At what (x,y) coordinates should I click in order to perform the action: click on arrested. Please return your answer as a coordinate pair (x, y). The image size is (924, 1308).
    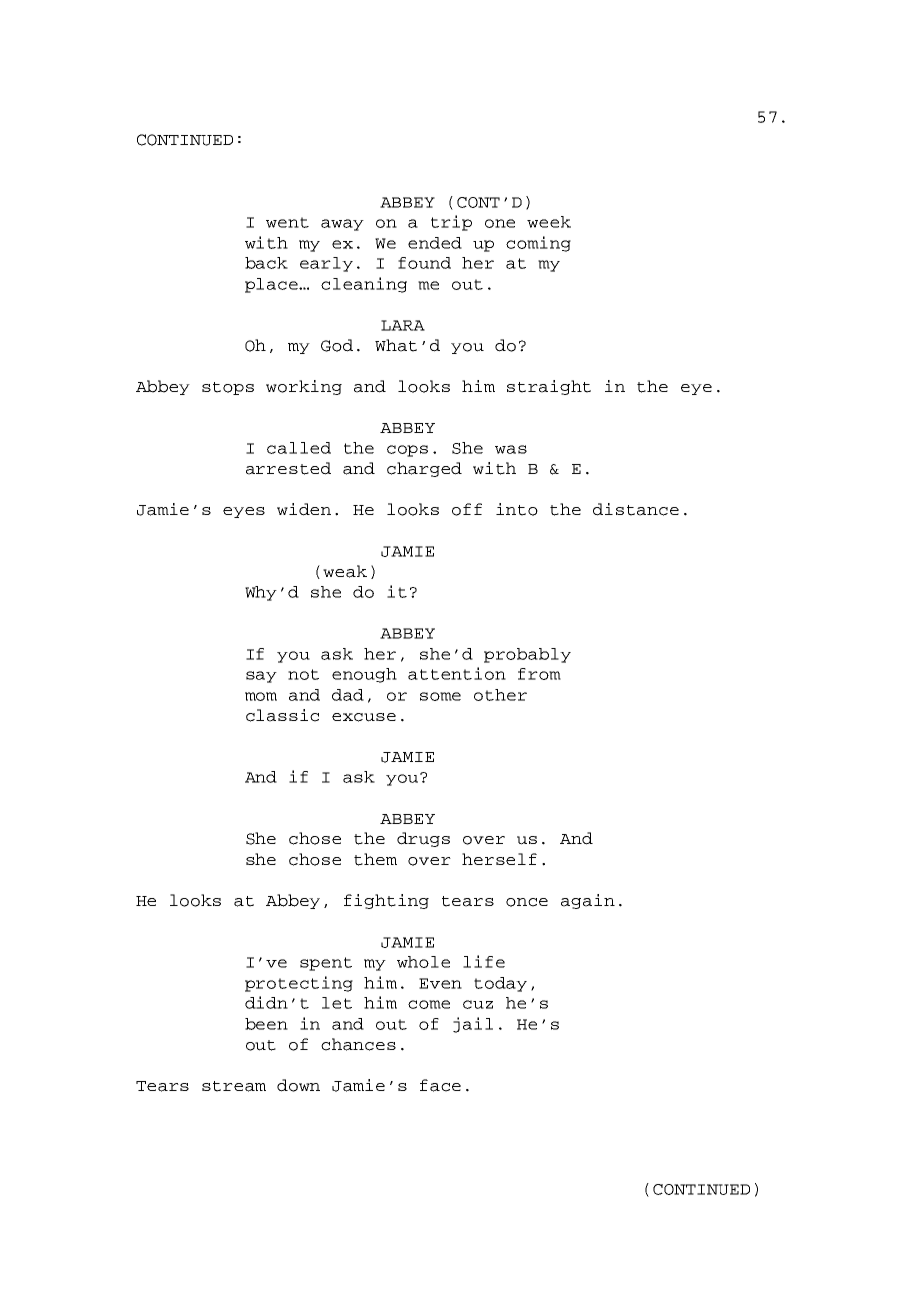
    Looking at the image, I should click on (288, 468).
